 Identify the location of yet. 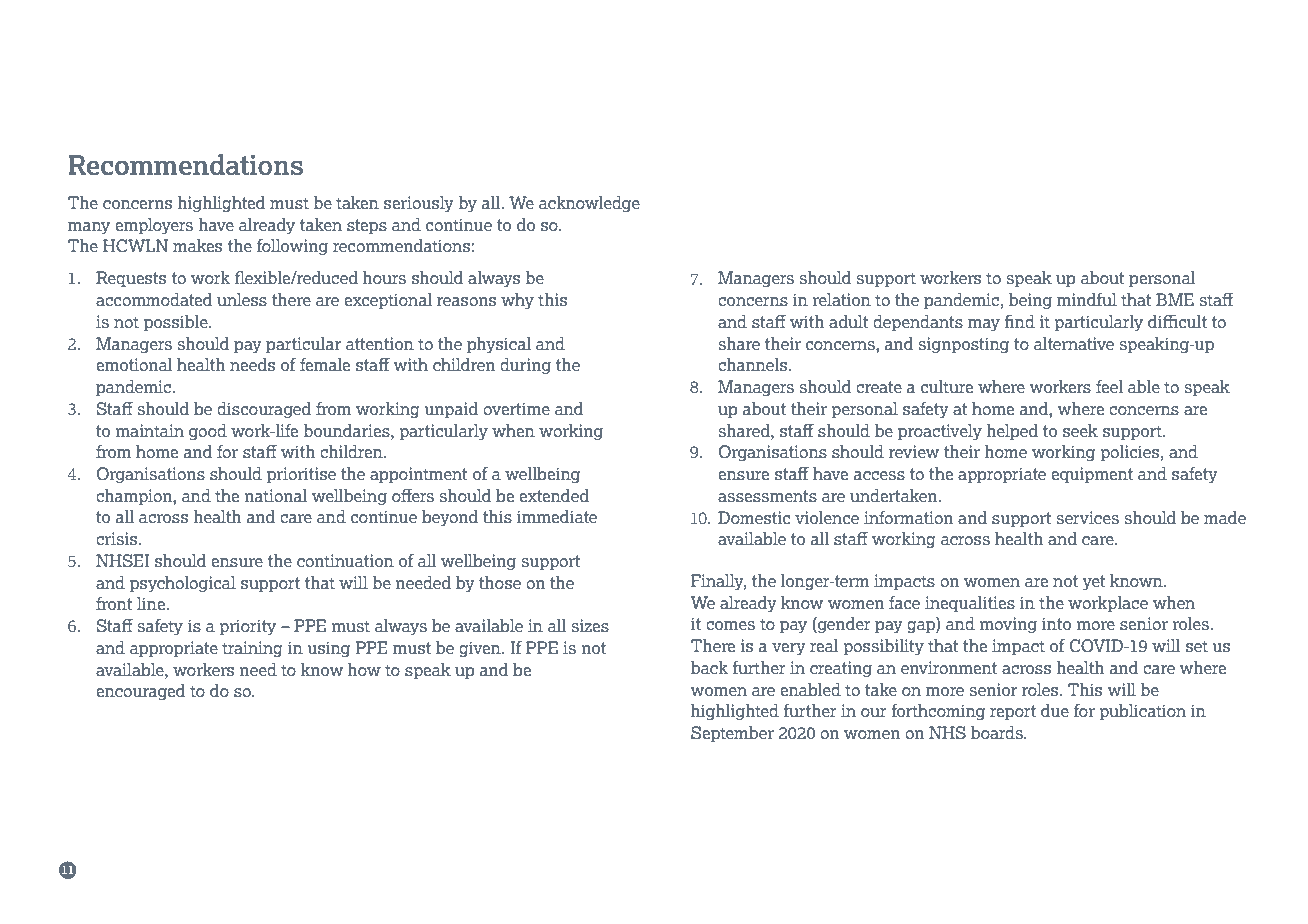
(1094, 582).
